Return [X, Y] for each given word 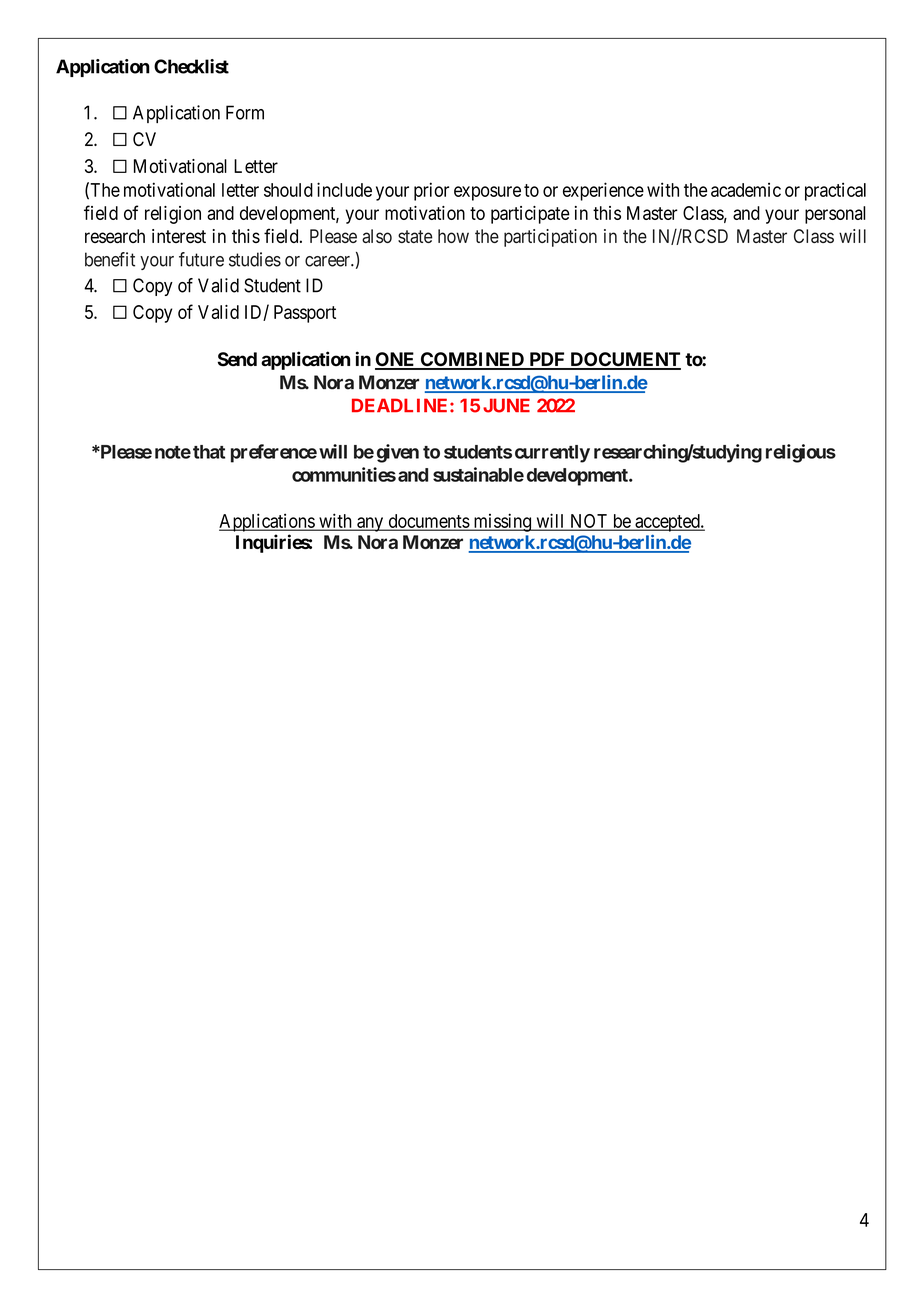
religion [173, 215]
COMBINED [472, 360]
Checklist [191, 66]
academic [746, 190]
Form [245, 112]
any [370, 524]
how [453, 236]
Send [237, 359]
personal [835, 215]
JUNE [506, 405]
